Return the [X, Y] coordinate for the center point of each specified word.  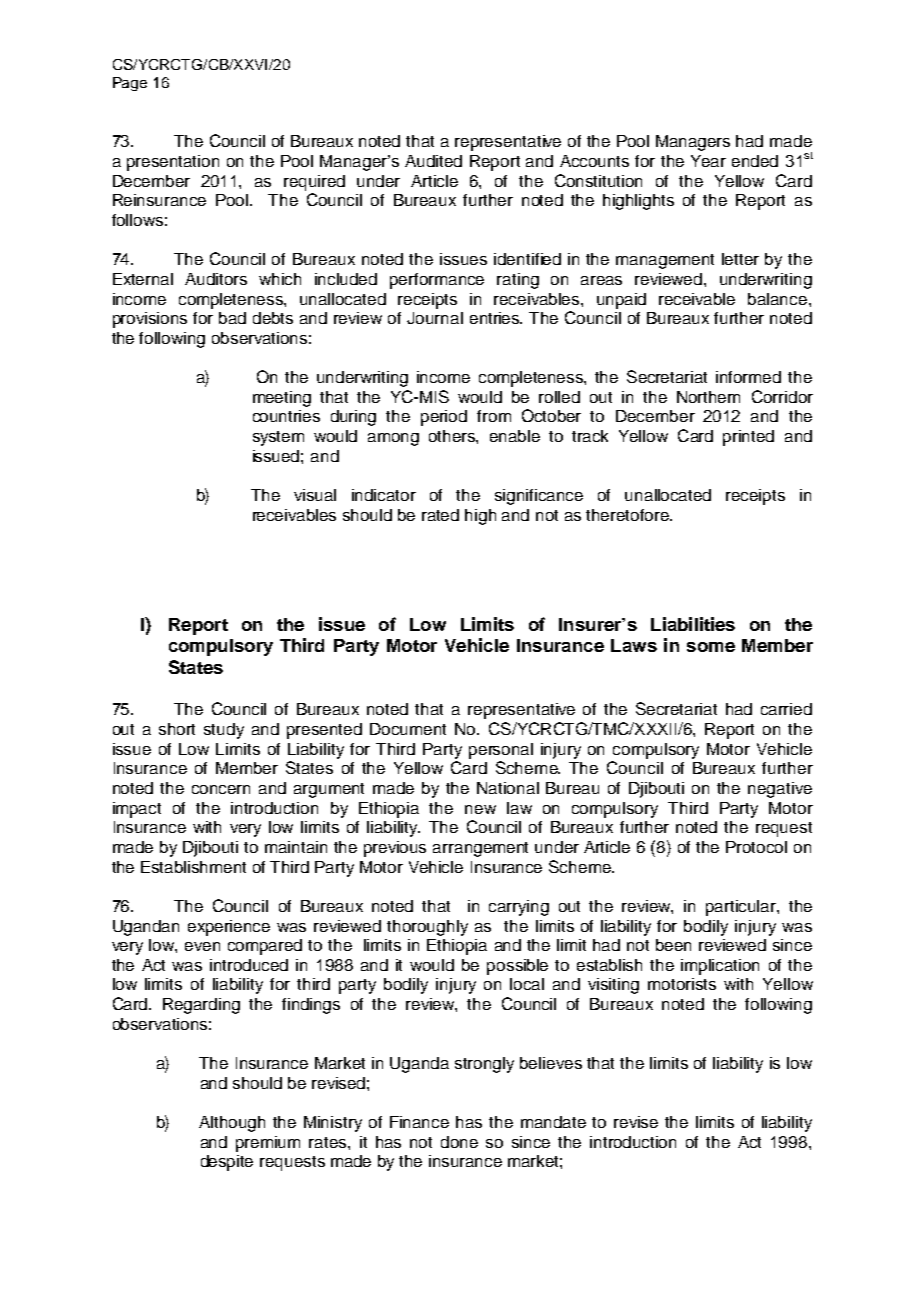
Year [708, 161]
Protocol [756, 847]
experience [229, 928]
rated [440, 515]
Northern [708, 397]
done [459, 1142]
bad [232, 318]
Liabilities [693, 624]
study [224, 731]
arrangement [480, 849]
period [444, 418]
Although [232, 1124]
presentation [173, 163]
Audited [433, 161]
